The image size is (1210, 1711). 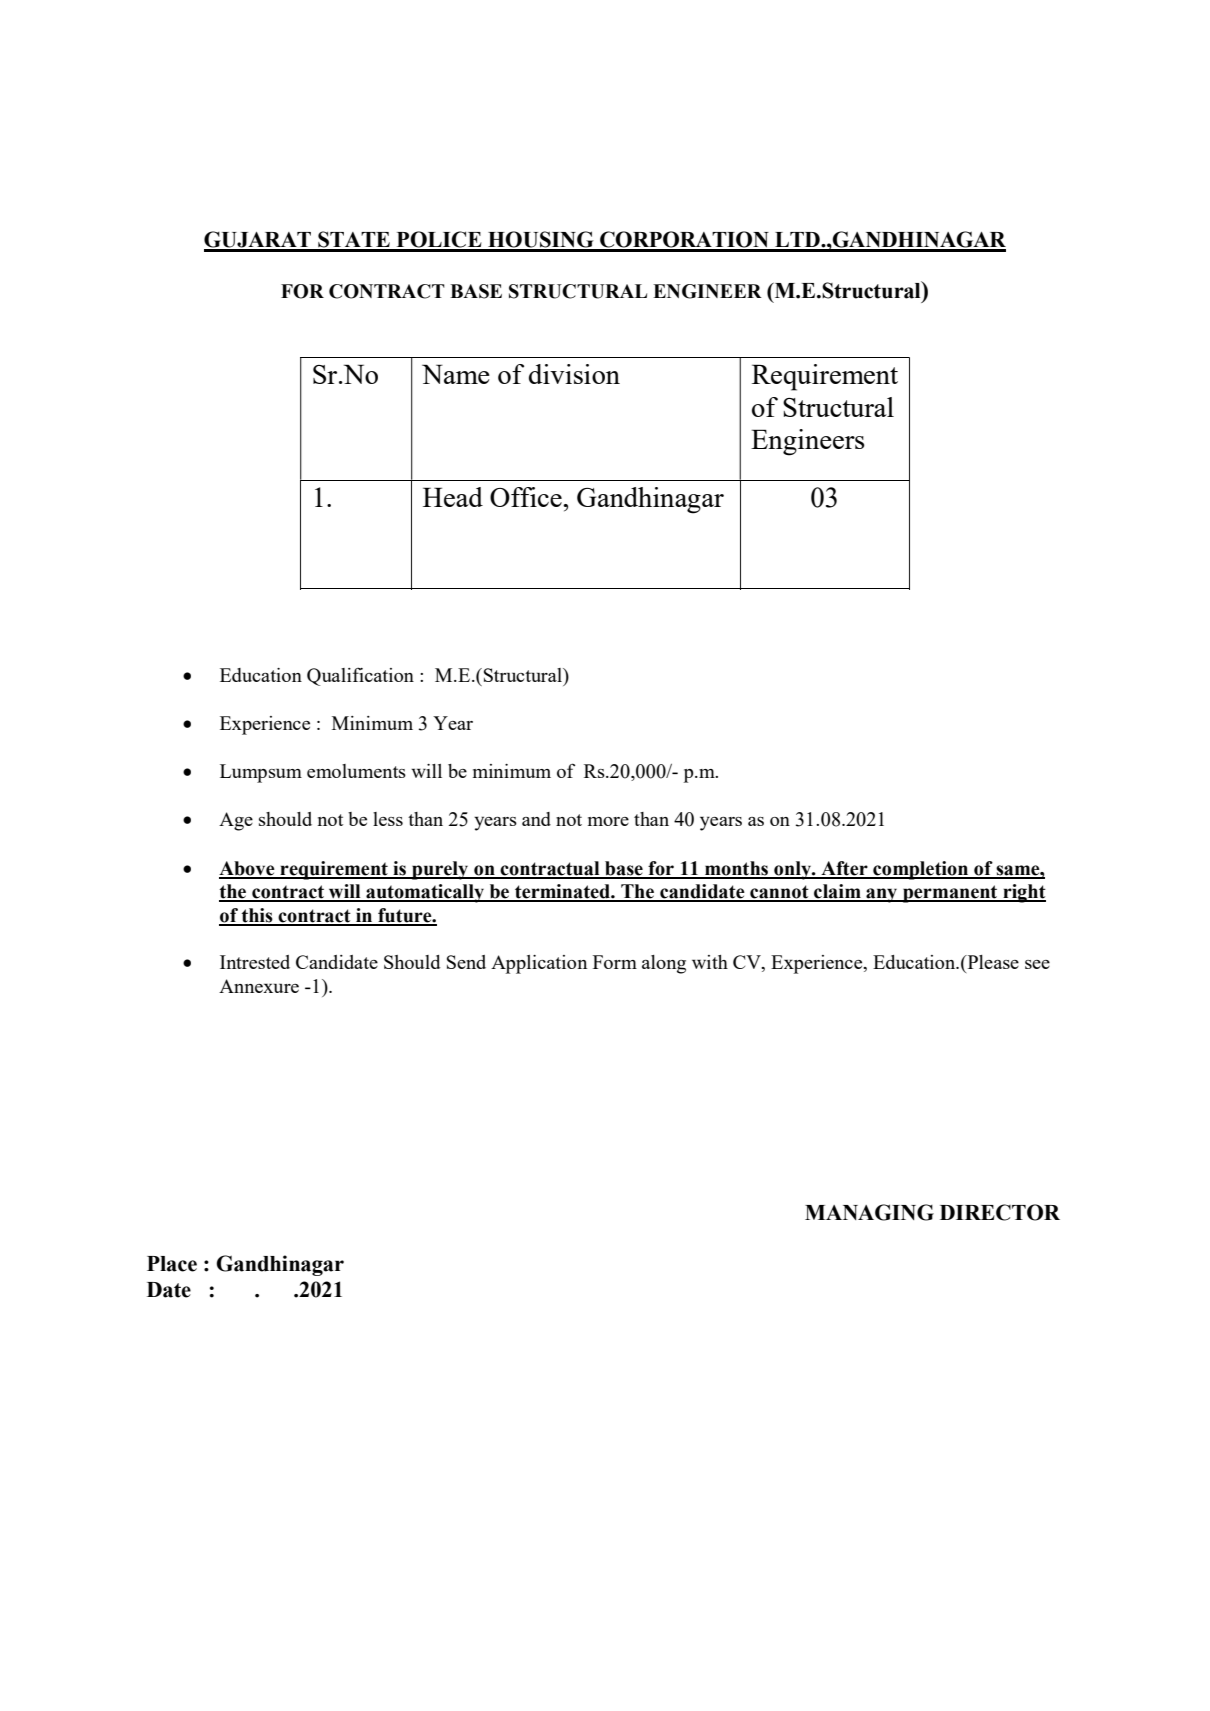 What do you see at coordinates (456, 374) in the document?
I see `Name` at bounding box center [456, 374].
